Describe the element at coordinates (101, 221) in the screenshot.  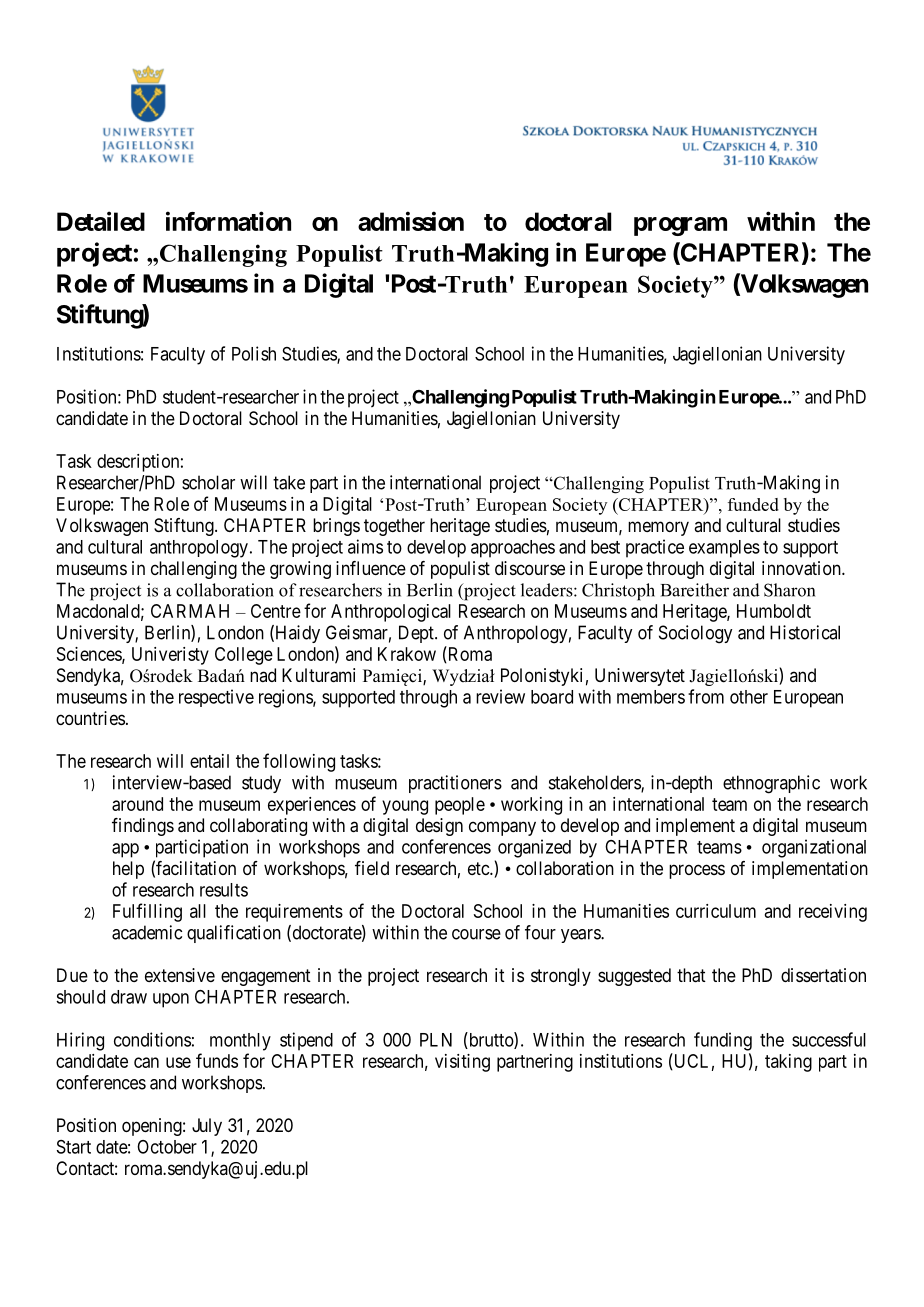
I see `Detailed` at that location.
